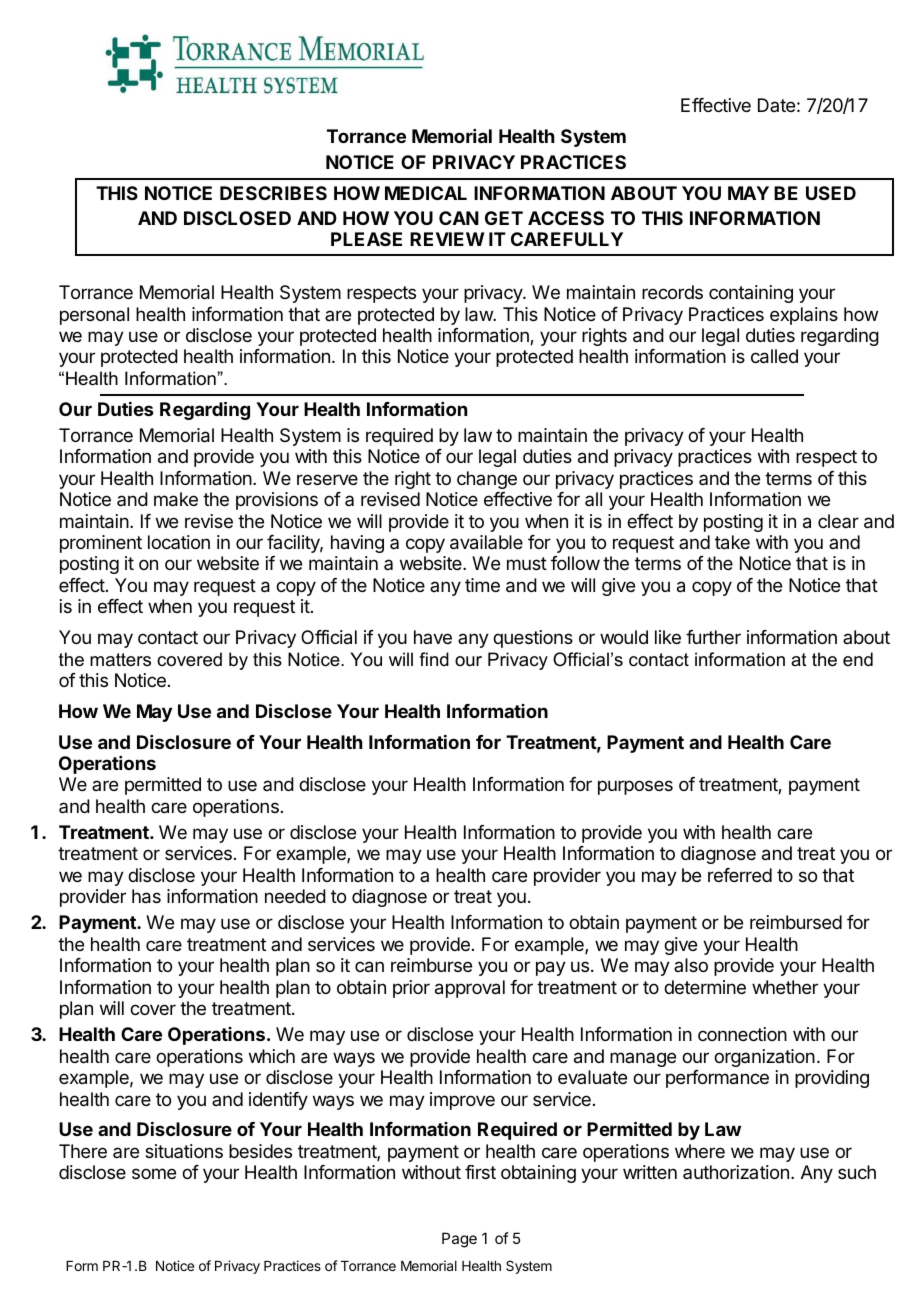 The width and height of the screenshot is (924, 1308). What do you see at coordinates (831, 193) in the screenshot?
I see `USED` at bounding box center [831, 193].
